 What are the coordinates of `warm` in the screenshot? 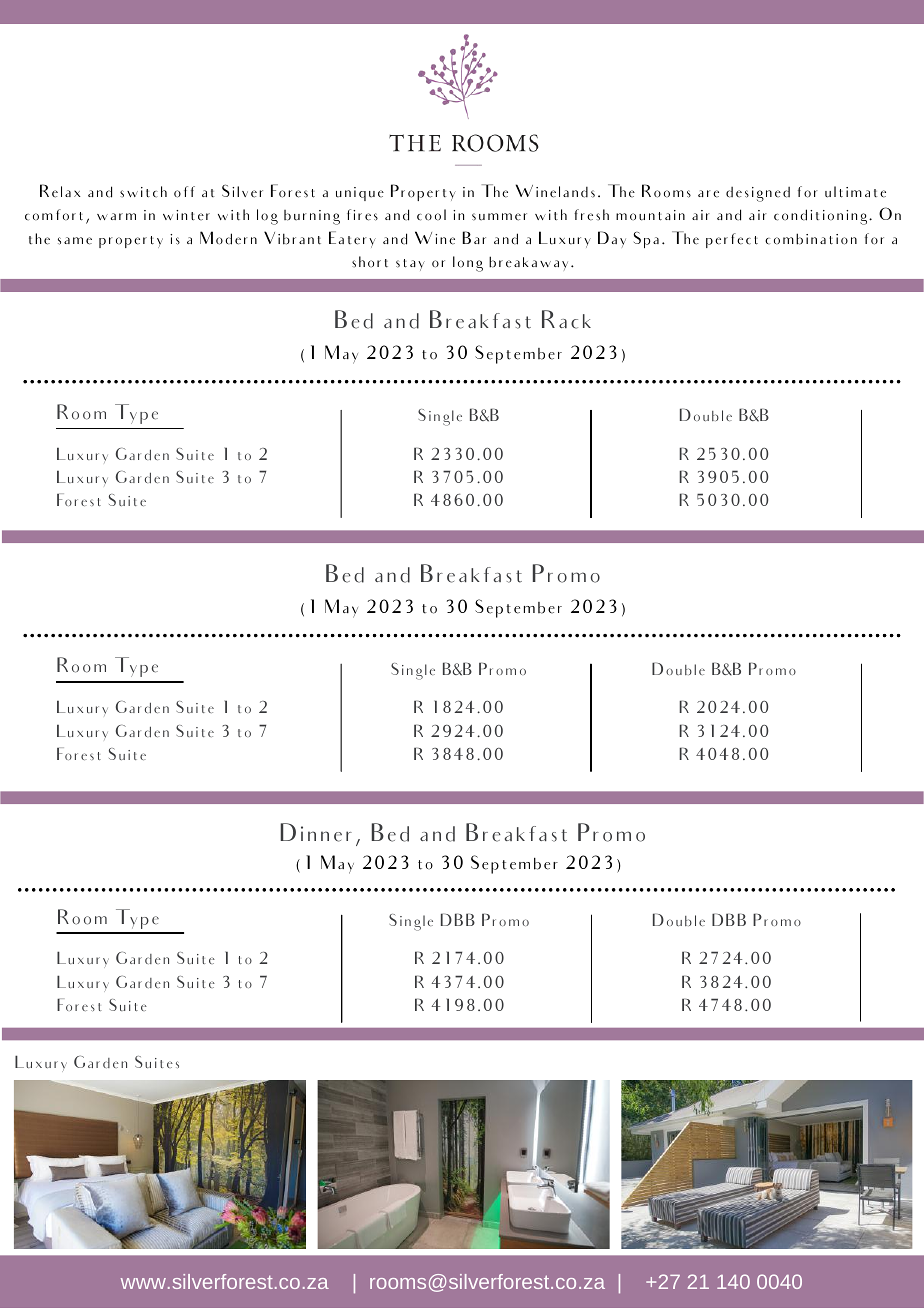 It's located at (116, 216).
